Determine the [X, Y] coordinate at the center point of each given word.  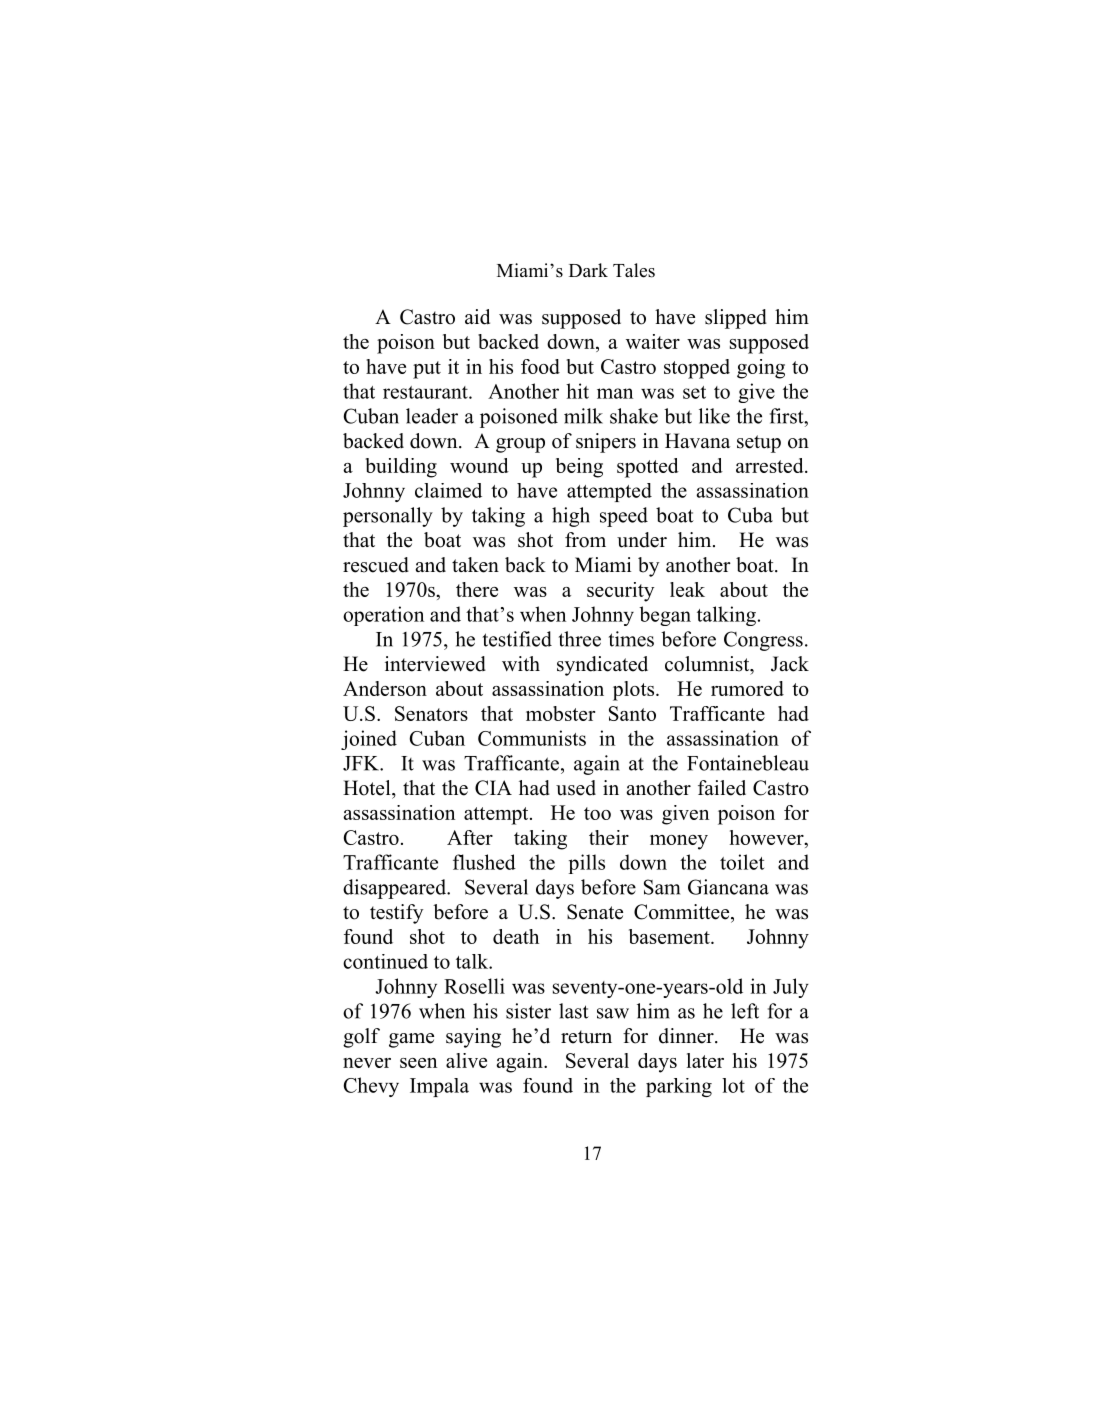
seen [418, 1063]
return [586, 1037]
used [576, 788]
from [585, 540]
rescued [376, 565]
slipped [736, 319]
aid [477, 317]
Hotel [368, 788]
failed [722, 788]
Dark [588, 270]
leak [687, 589]
